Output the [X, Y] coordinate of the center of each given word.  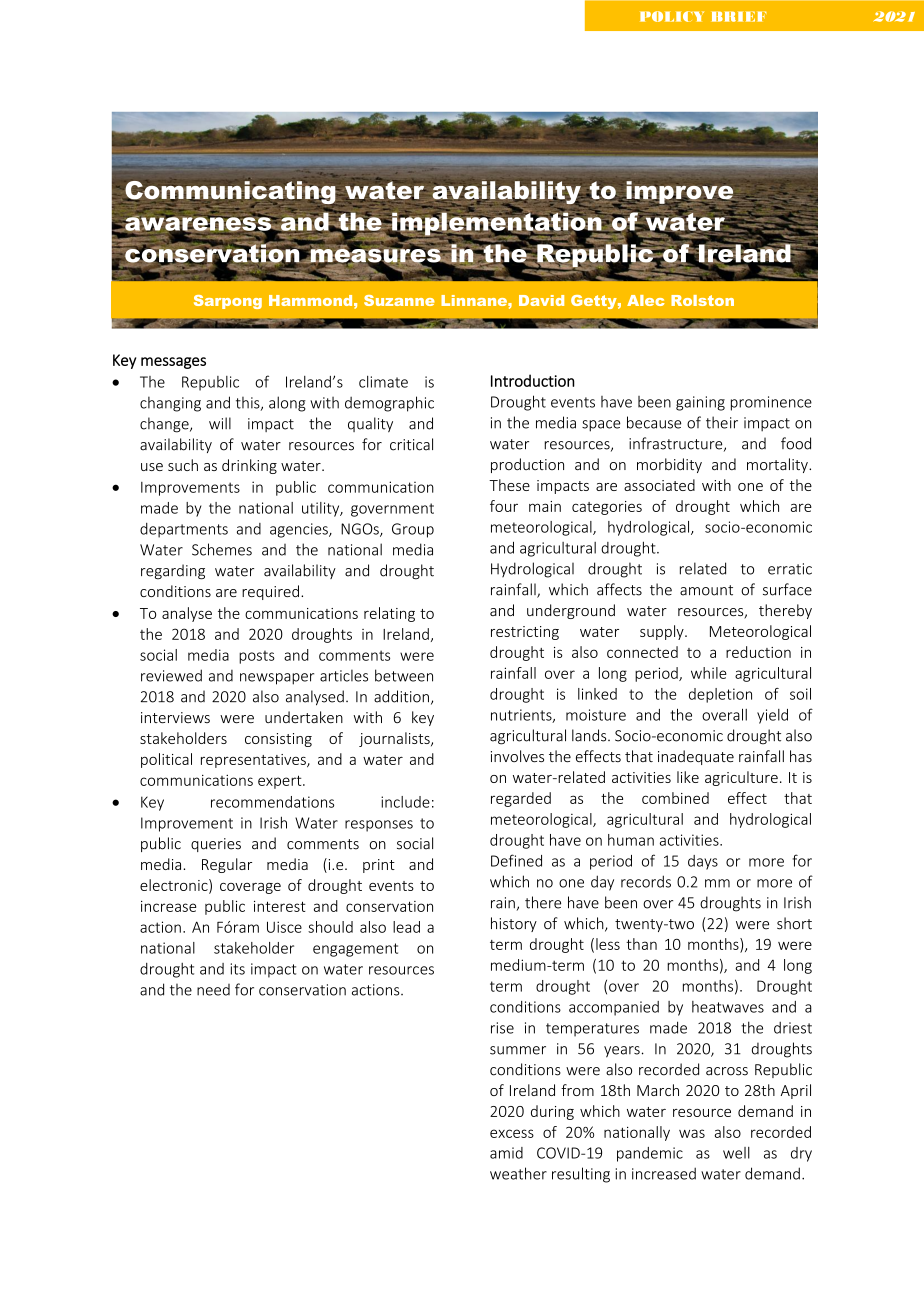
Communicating [231, 192]
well [736, 1153]
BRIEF [739, 16]
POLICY [672, 16]
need [213, 990]
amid [506, 1153]
